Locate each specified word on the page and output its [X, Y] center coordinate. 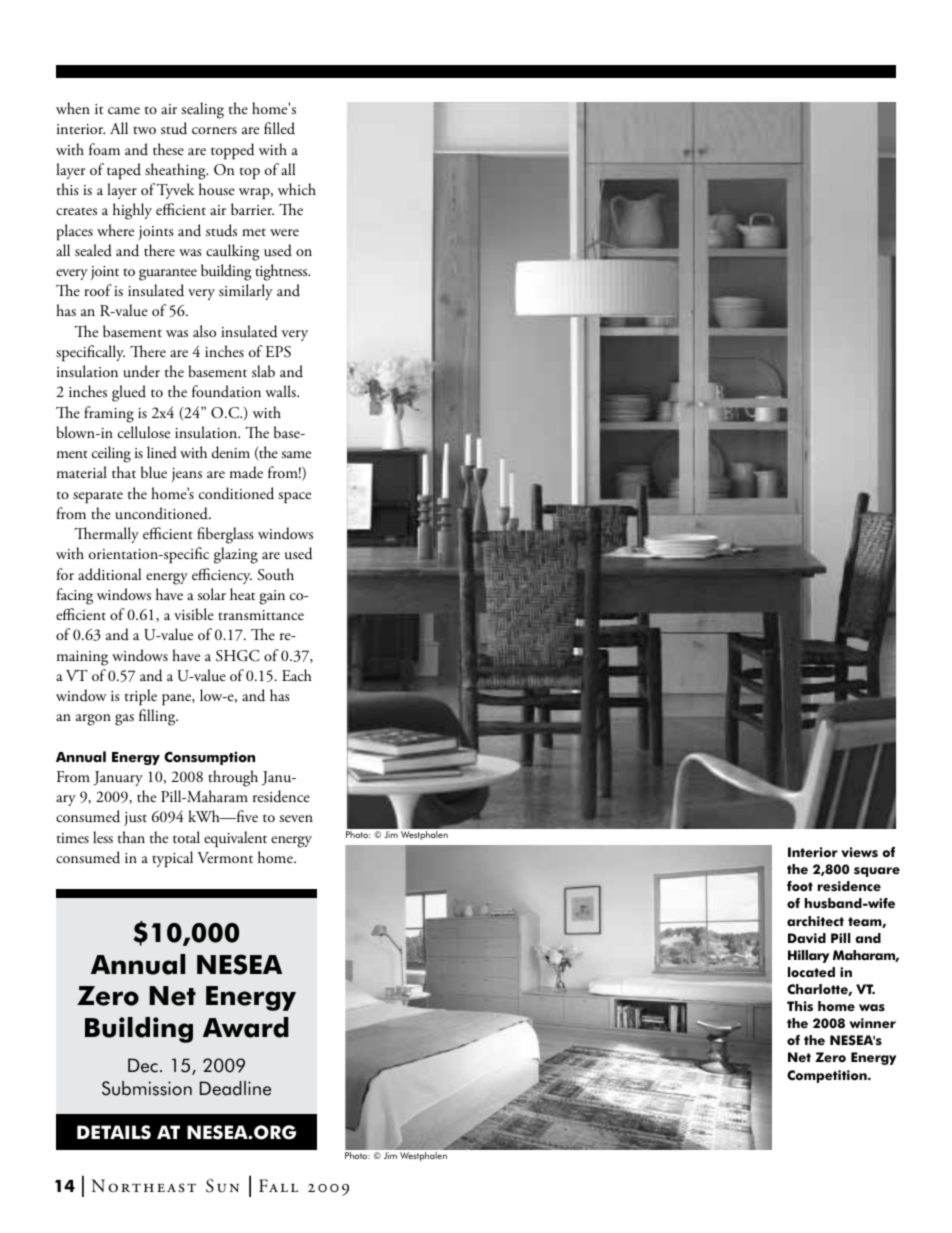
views [859, 852]
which [297, 189]
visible [194, 614]
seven [296, 818]
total [186, 837]
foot [800, 886]
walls [281, 391]
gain [272, 597]
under [141, 371]
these [168, 149]
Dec [143, 1065]
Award [246, 1027]
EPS [278, 352]
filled [279, 128]
